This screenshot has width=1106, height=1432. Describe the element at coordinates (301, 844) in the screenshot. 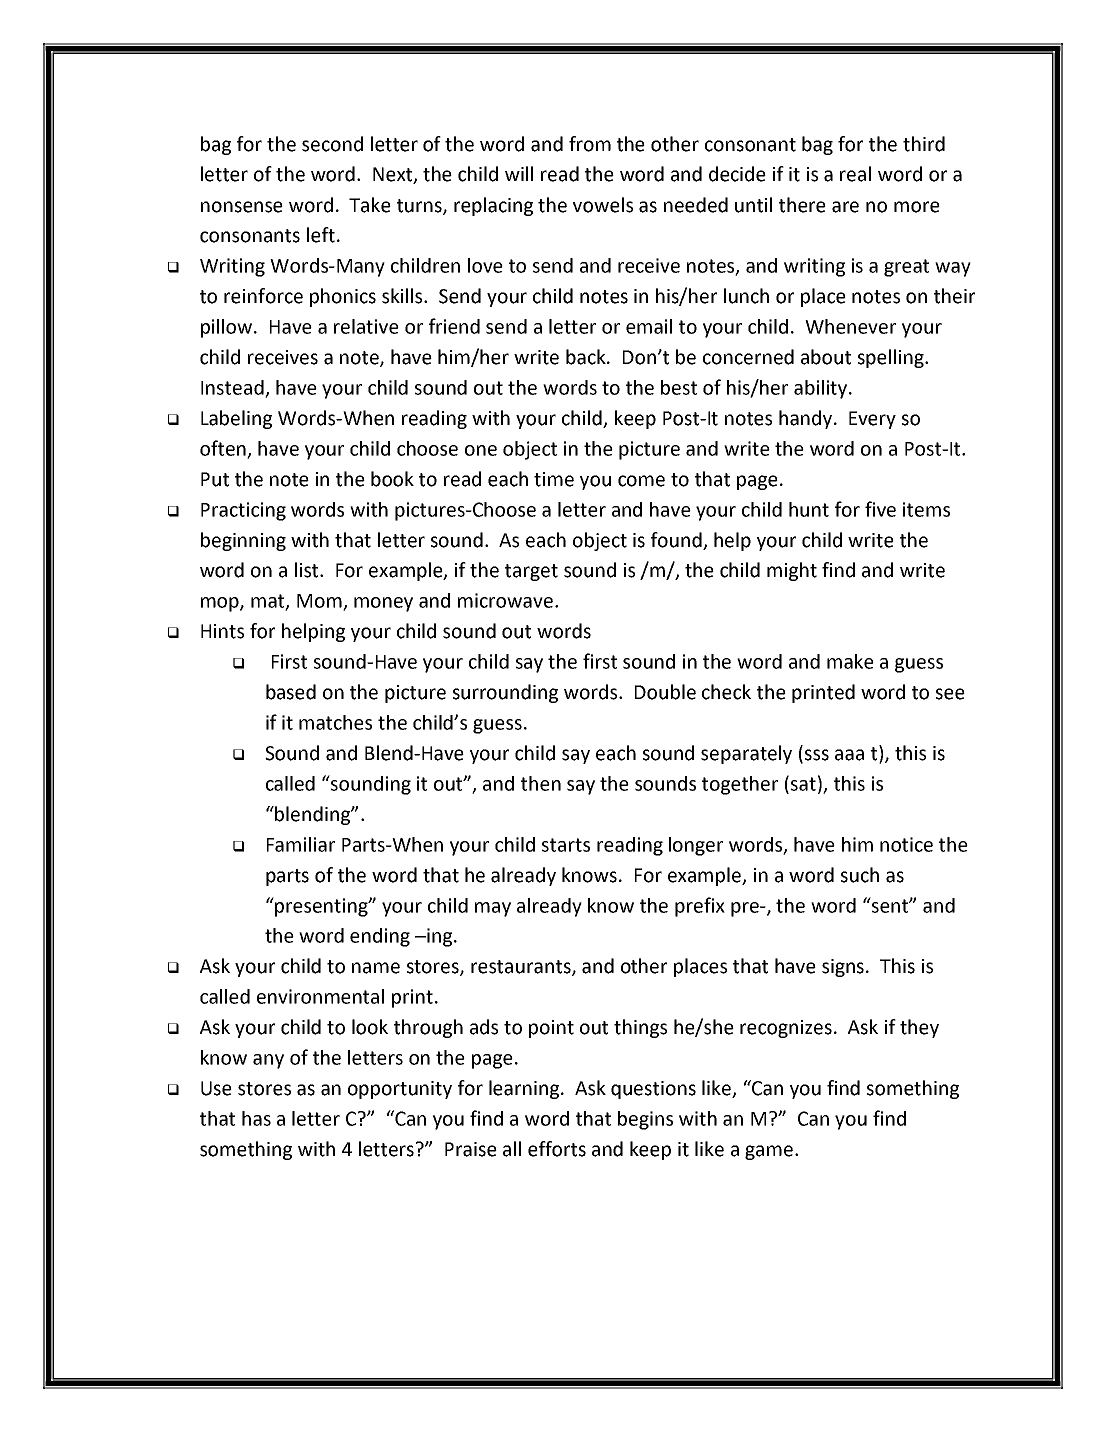

I see `Familiar` at that location.
